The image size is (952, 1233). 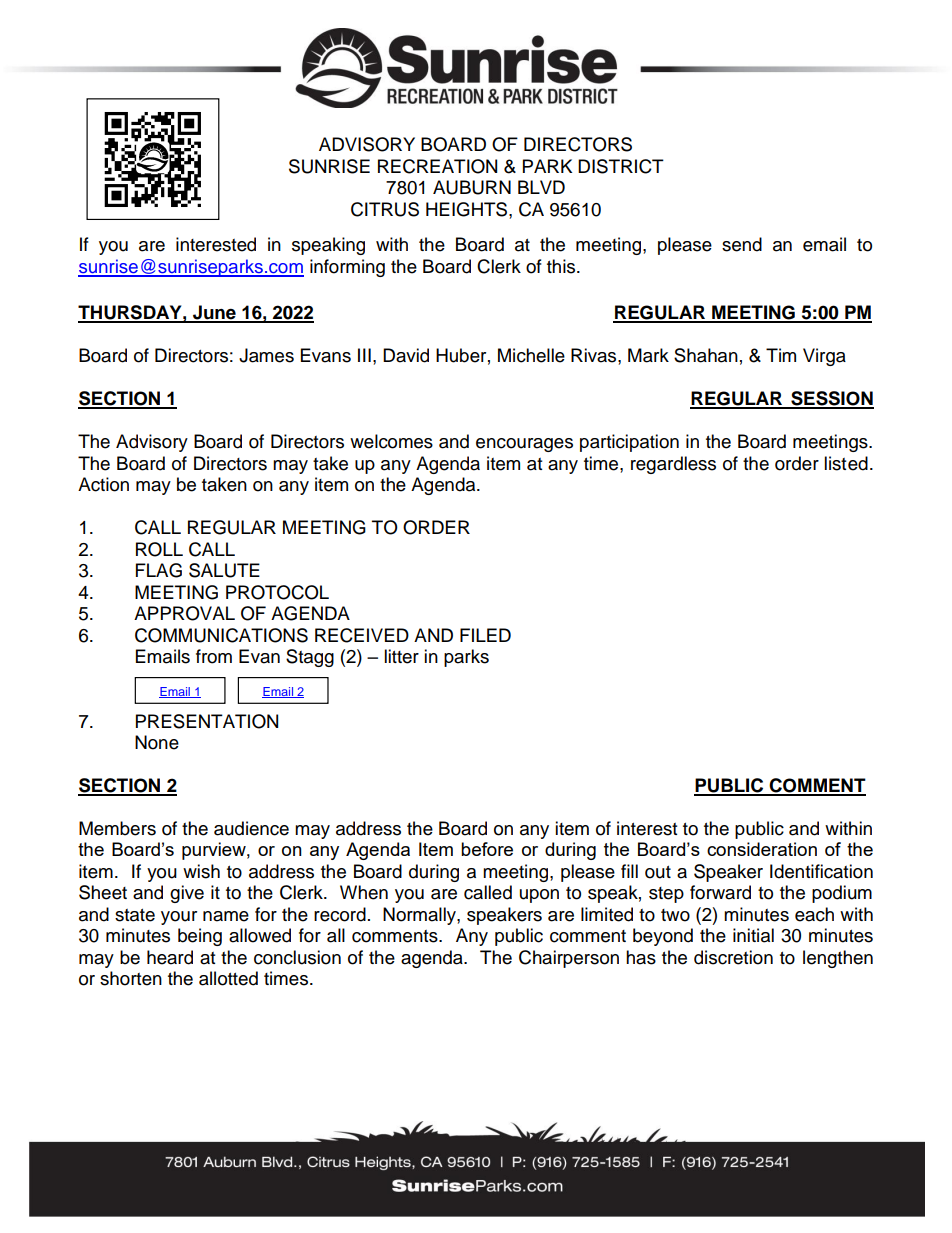 What do you see at coordinates (472, 187) in the screenshot?
I see `AUBURN` at bounding box center [472, 187].
